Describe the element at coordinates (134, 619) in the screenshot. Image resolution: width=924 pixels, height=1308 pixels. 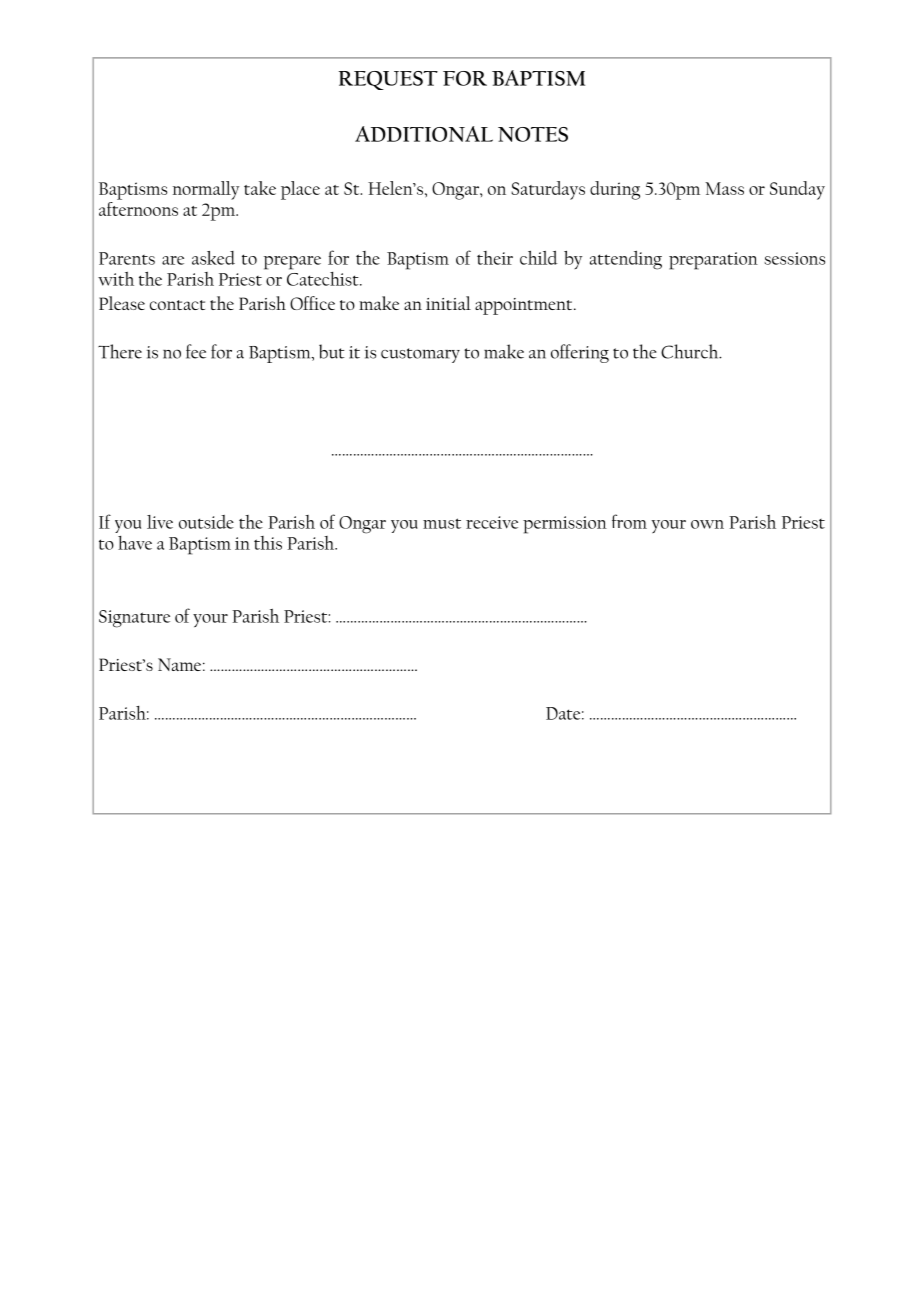
I see `Signature` at that location.
